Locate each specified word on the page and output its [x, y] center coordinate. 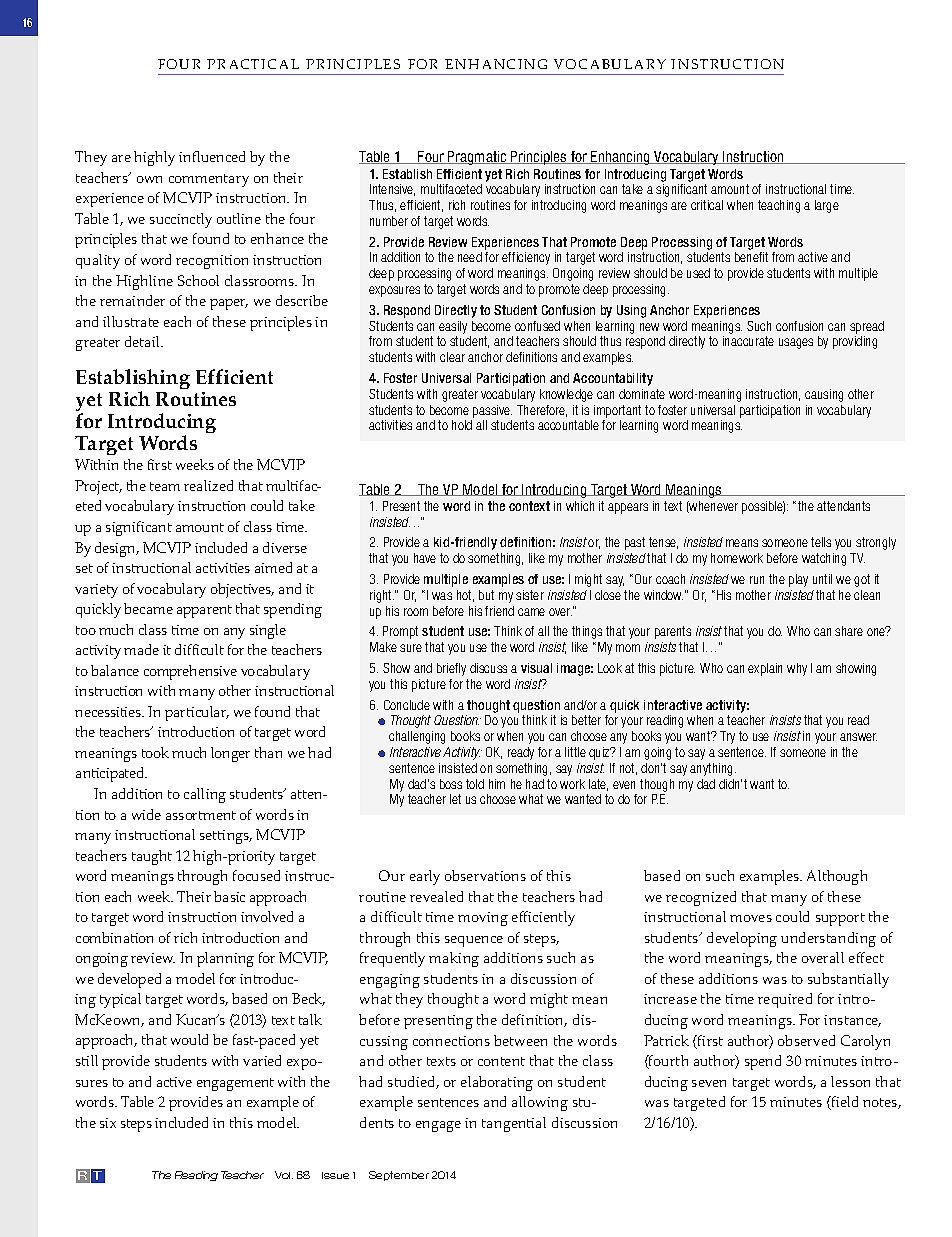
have [425, 558]
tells [821, 542]
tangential [514, 1124]
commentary [209, 180]
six [108, 1123]
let [455, 799]
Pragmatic [477, 158]
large [827, 206]
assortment [201, 815]
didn [730, 784]
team [165, 486]
